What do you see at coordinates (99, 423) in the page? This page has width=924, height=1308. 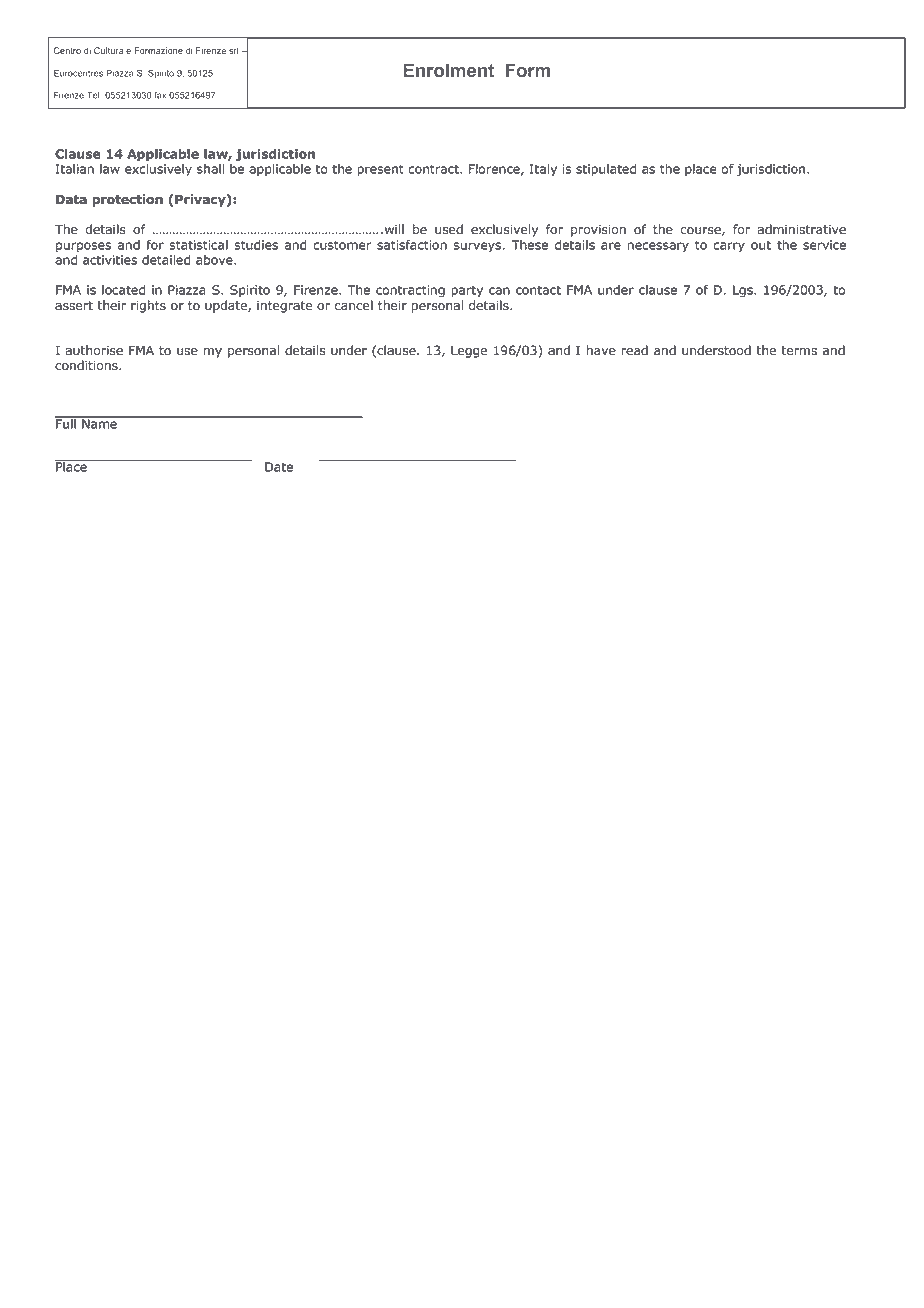 I see `Name` at bounding box center [99, 423].
